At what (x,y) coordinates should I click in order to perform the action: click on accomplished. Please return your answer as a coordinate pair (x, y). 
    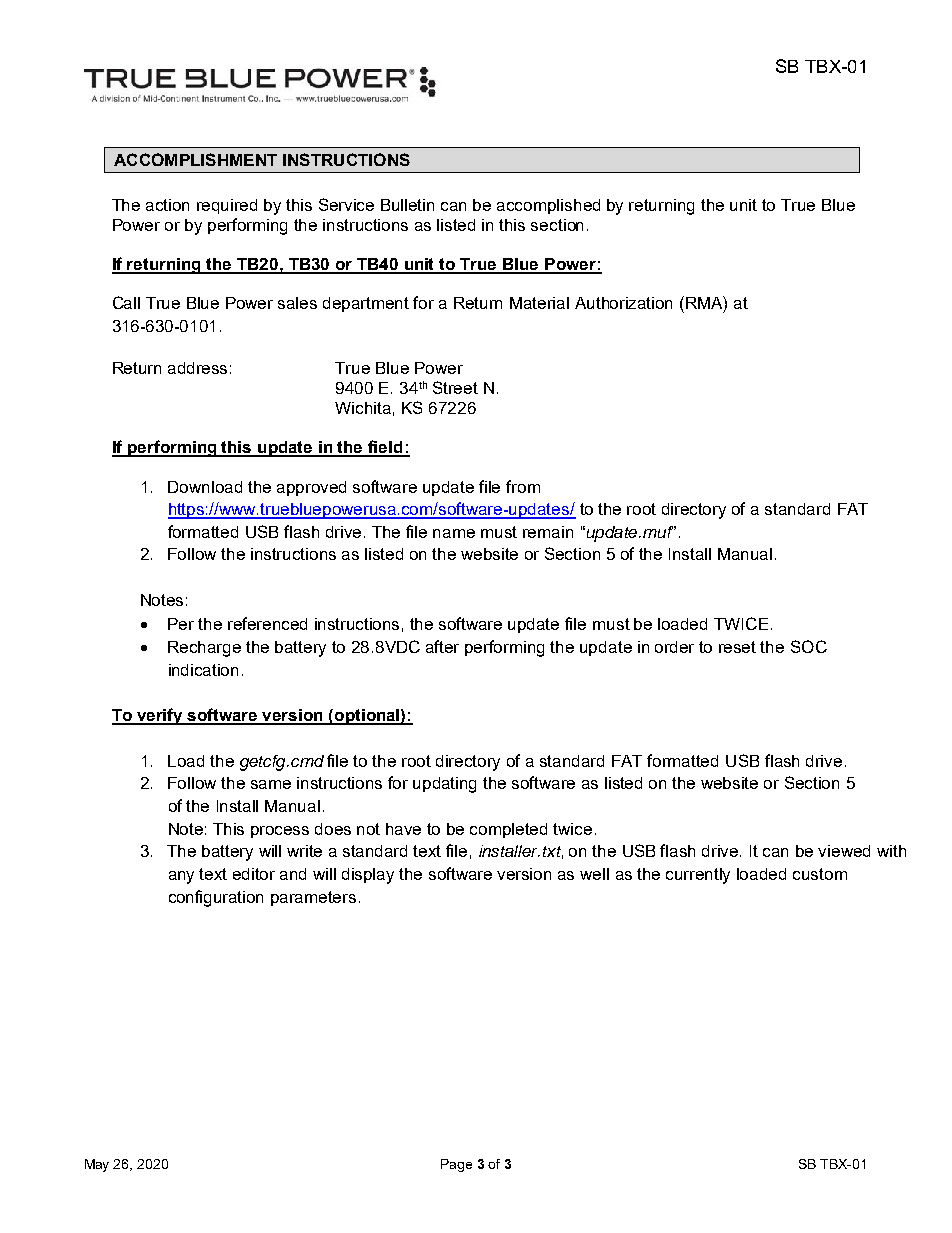
    Looking at the image, I should click on (548, 206).
